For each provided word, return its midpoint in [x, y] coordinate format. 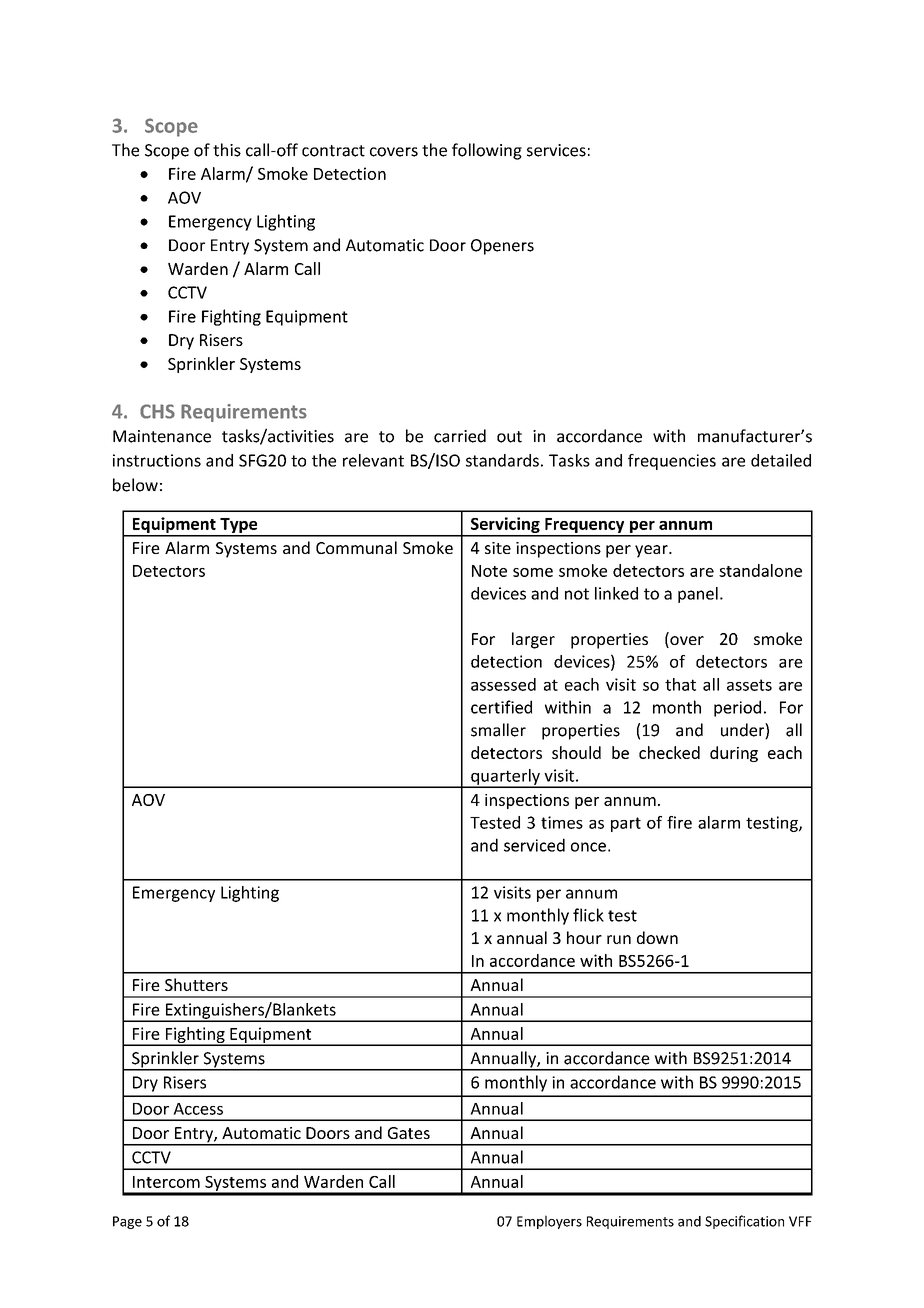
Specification [744, 1222]
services [556, 150]
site [498, 548]
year [652, 551]
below [135, 485]
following [487, 151]
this [227, 150]
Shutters [196, 984]
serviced [534, 845]
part [626, 824]
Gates [409, 1133]
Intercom [166, 1182]
